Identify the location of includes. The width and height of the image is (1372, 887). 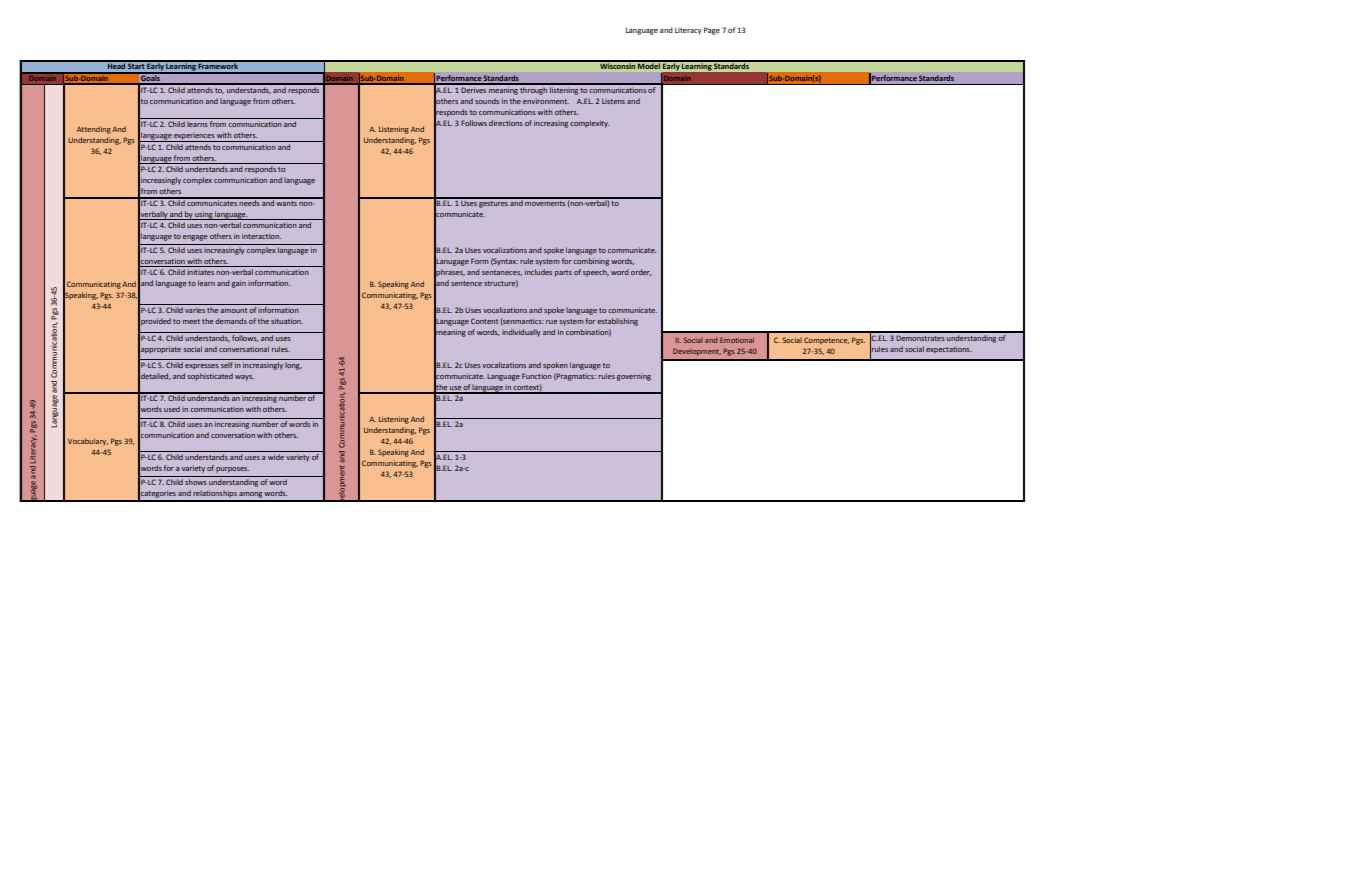
(538, 272).
